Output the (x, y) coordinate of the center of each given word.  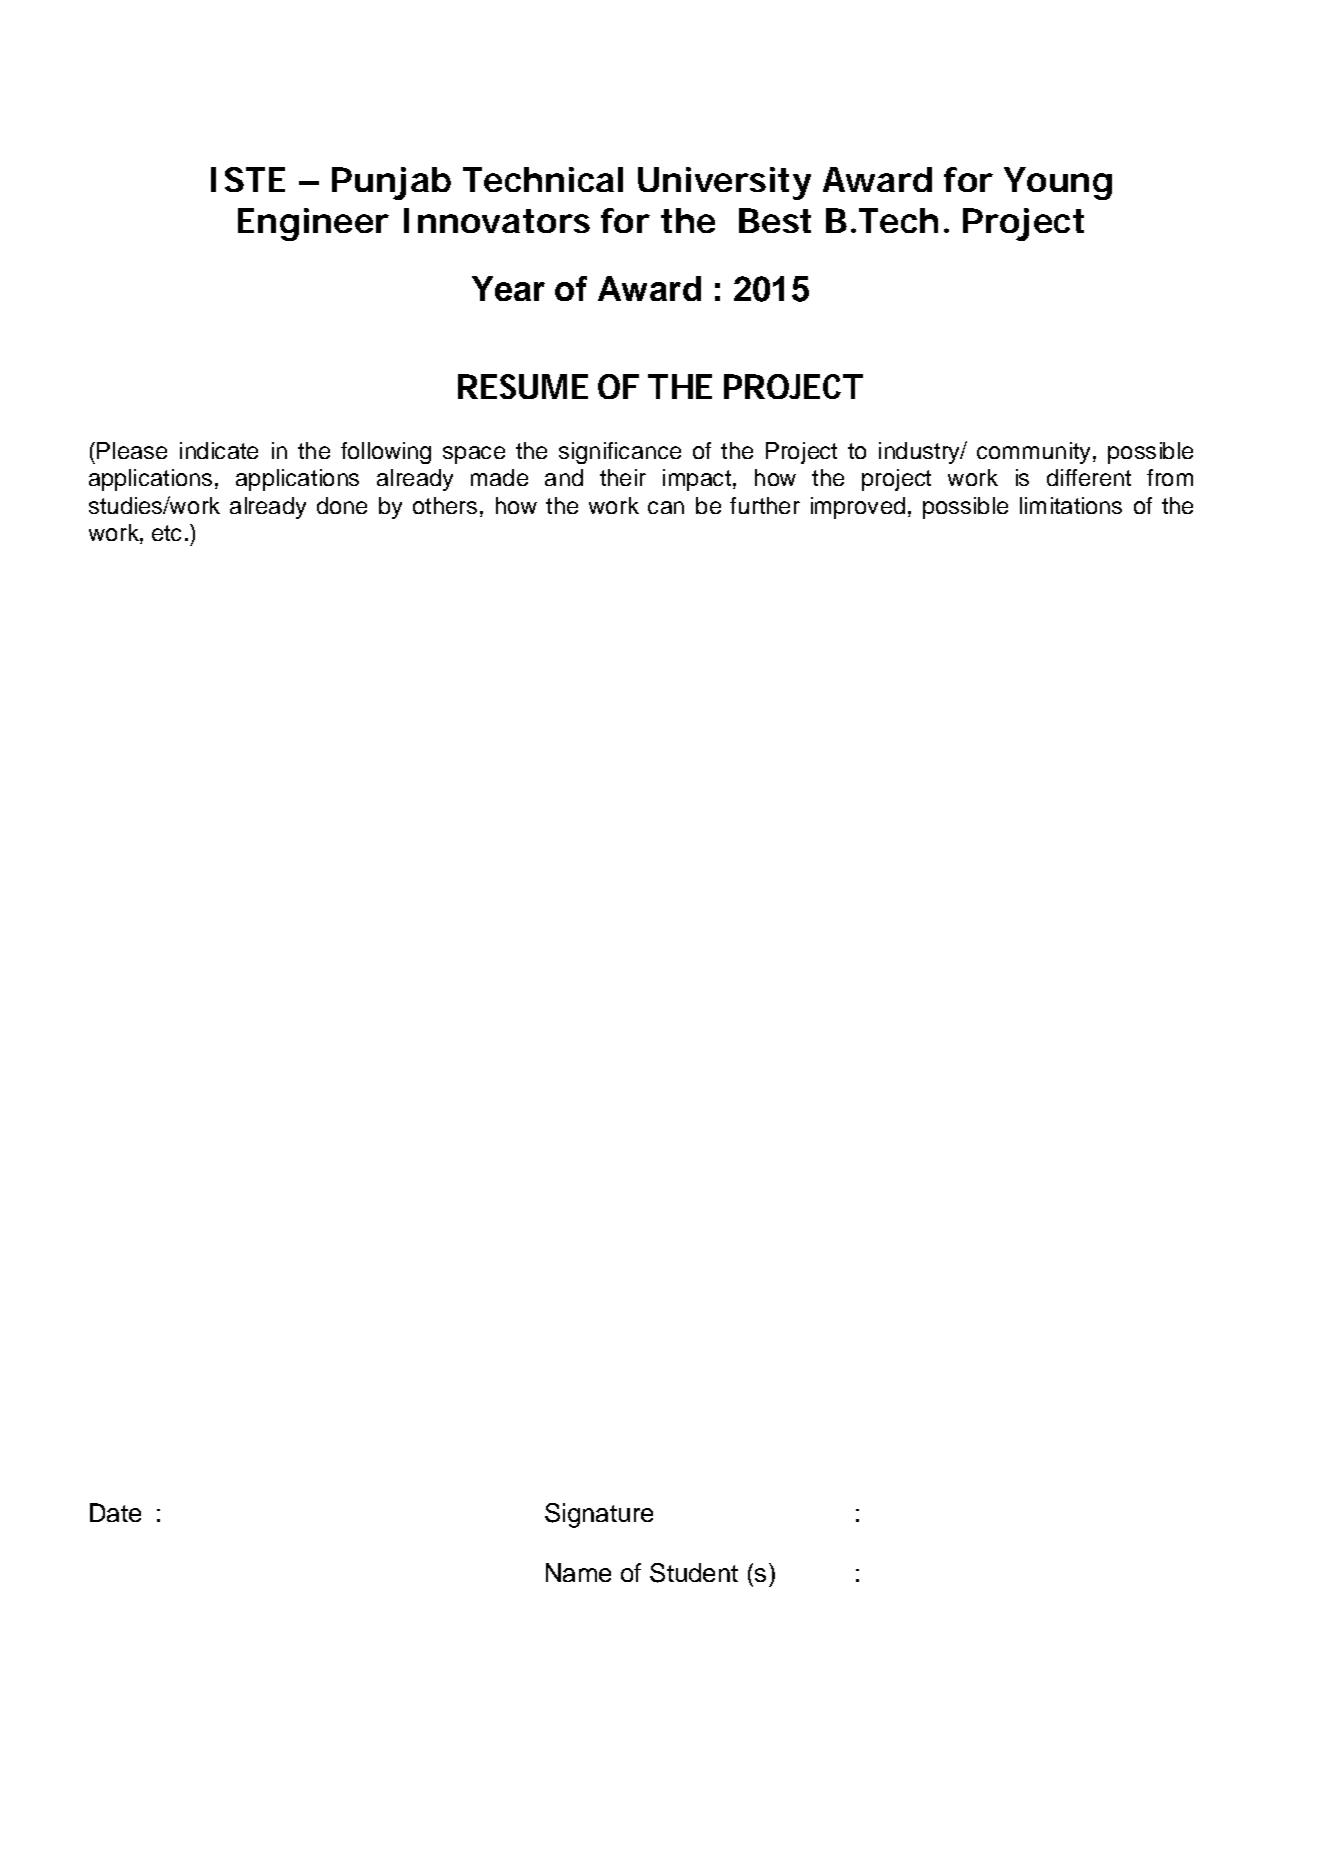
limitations (1071, 505)
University (724, 183)
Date (115, 1512)
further (765, 505)
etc (166, 533)
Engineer (313, 224)
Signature (599, 1515)
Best (775, 220)
